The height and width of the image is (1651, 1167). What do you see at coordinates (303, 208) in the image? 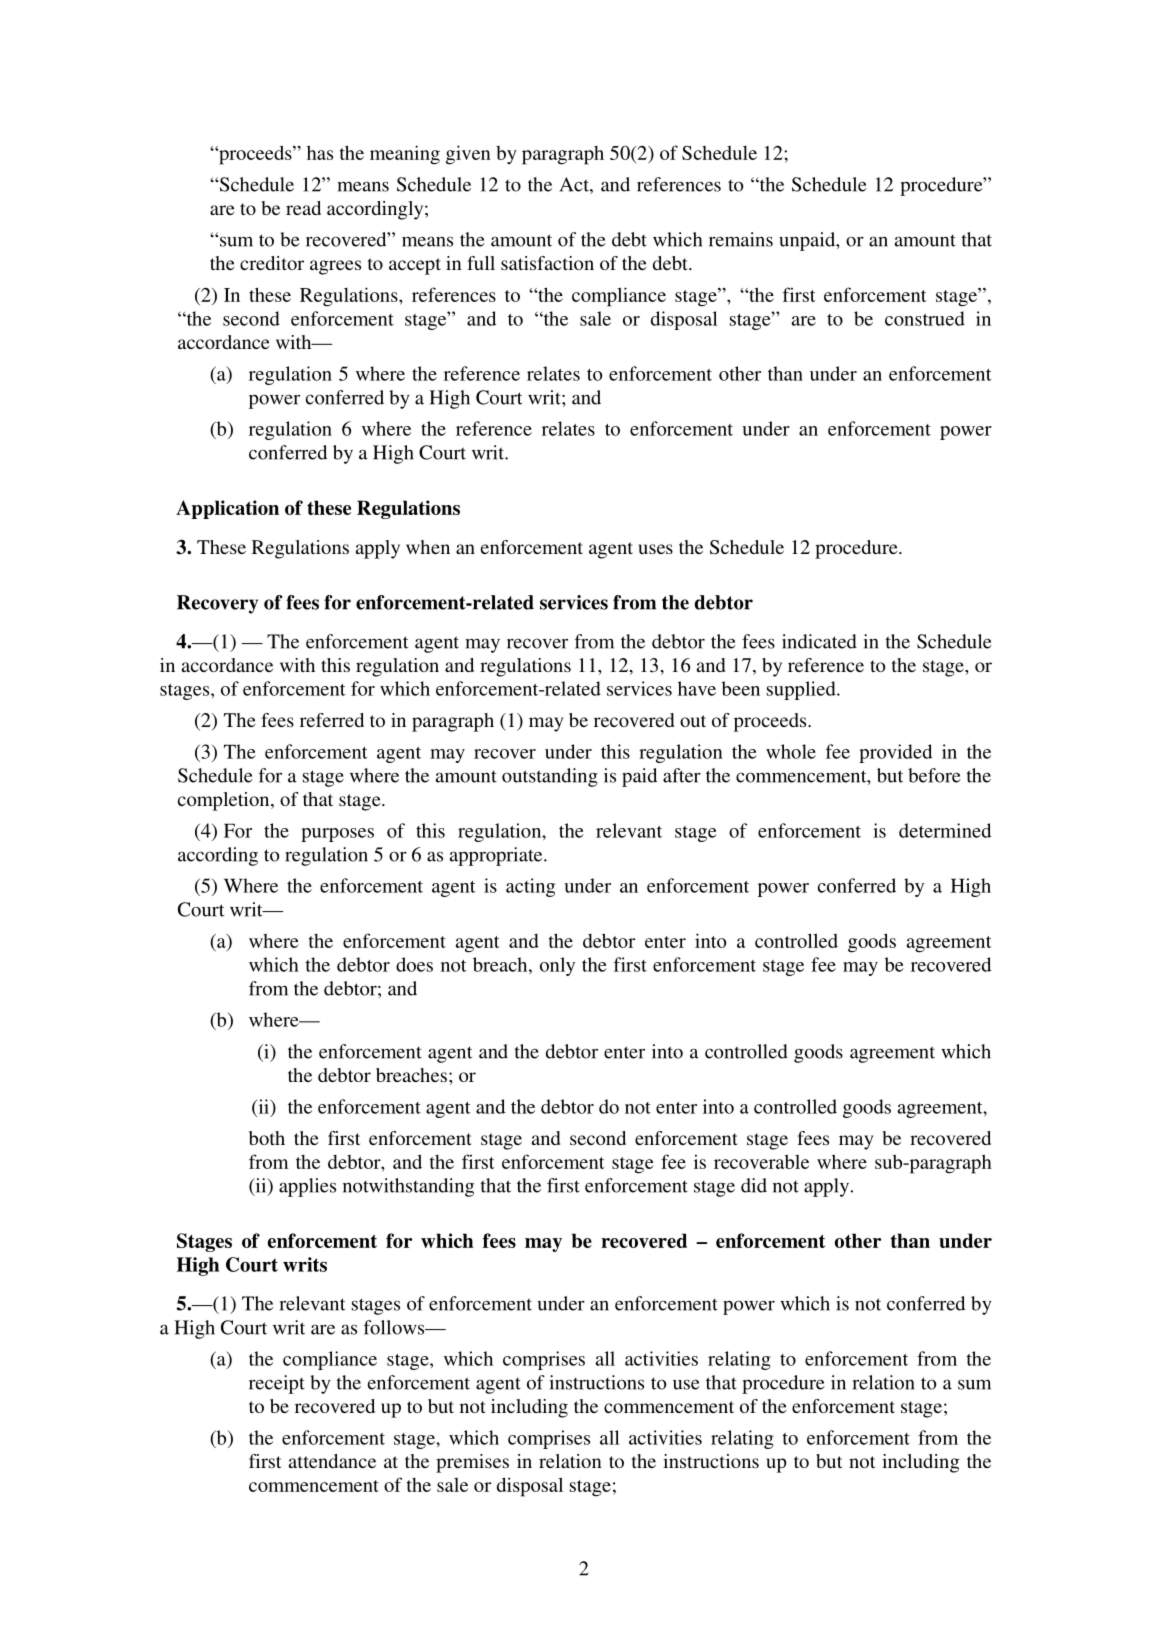
I see `read` at bounding box center [303, 208].
